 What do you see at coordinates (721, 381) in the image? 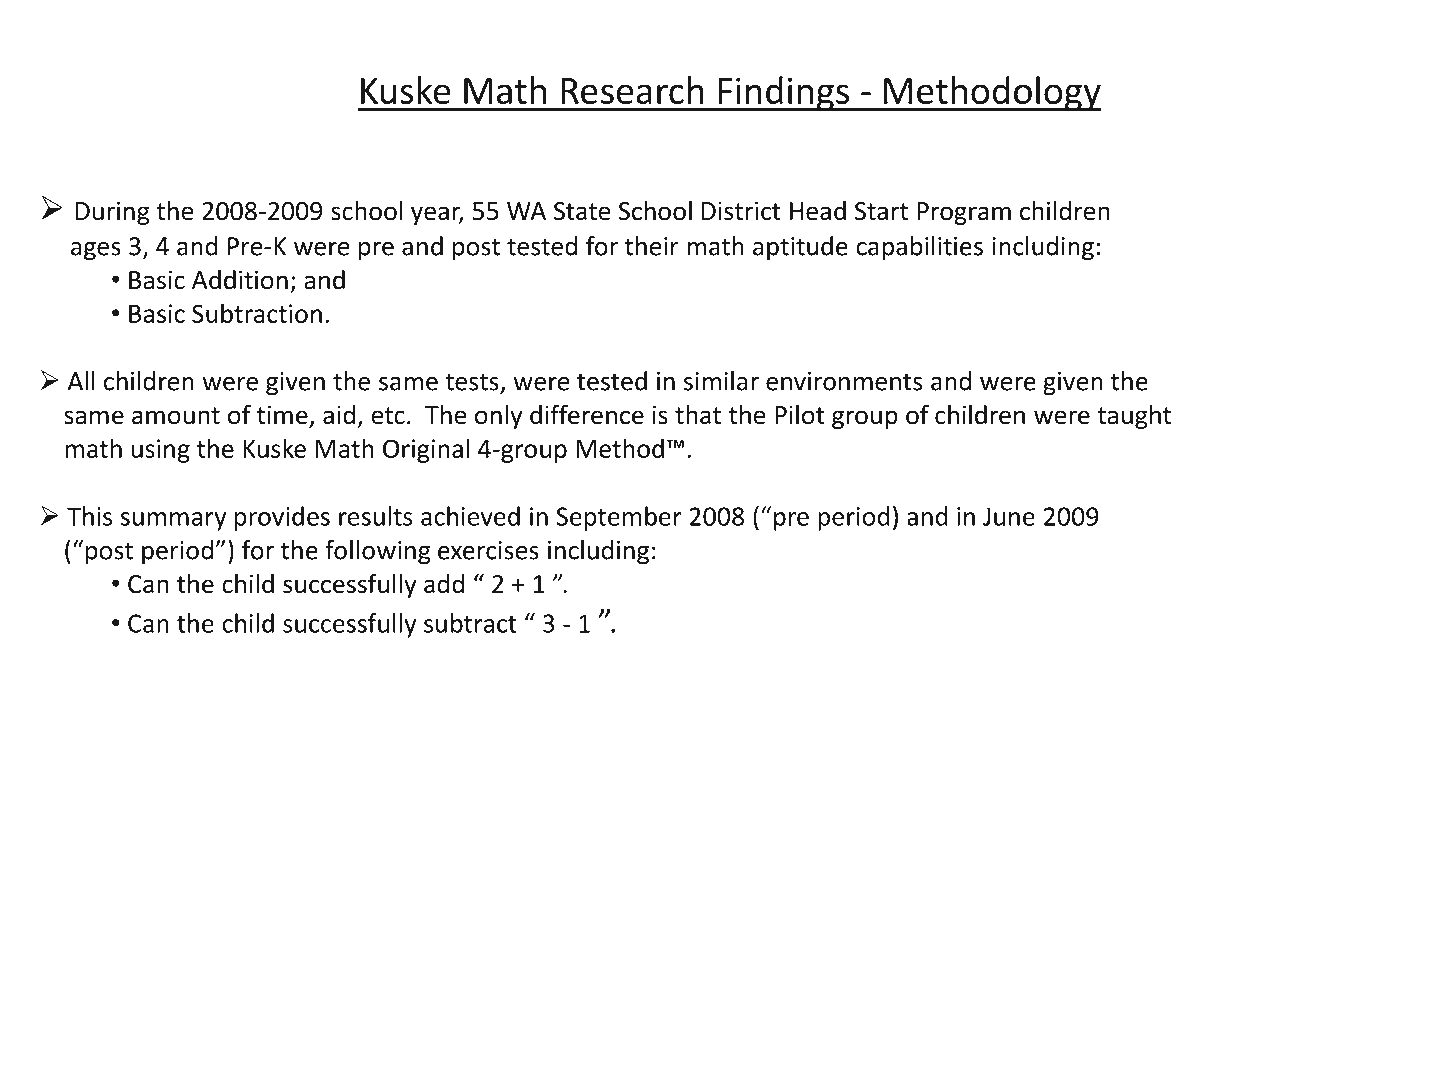
I see `similar` at bounding box center [721, 381].
